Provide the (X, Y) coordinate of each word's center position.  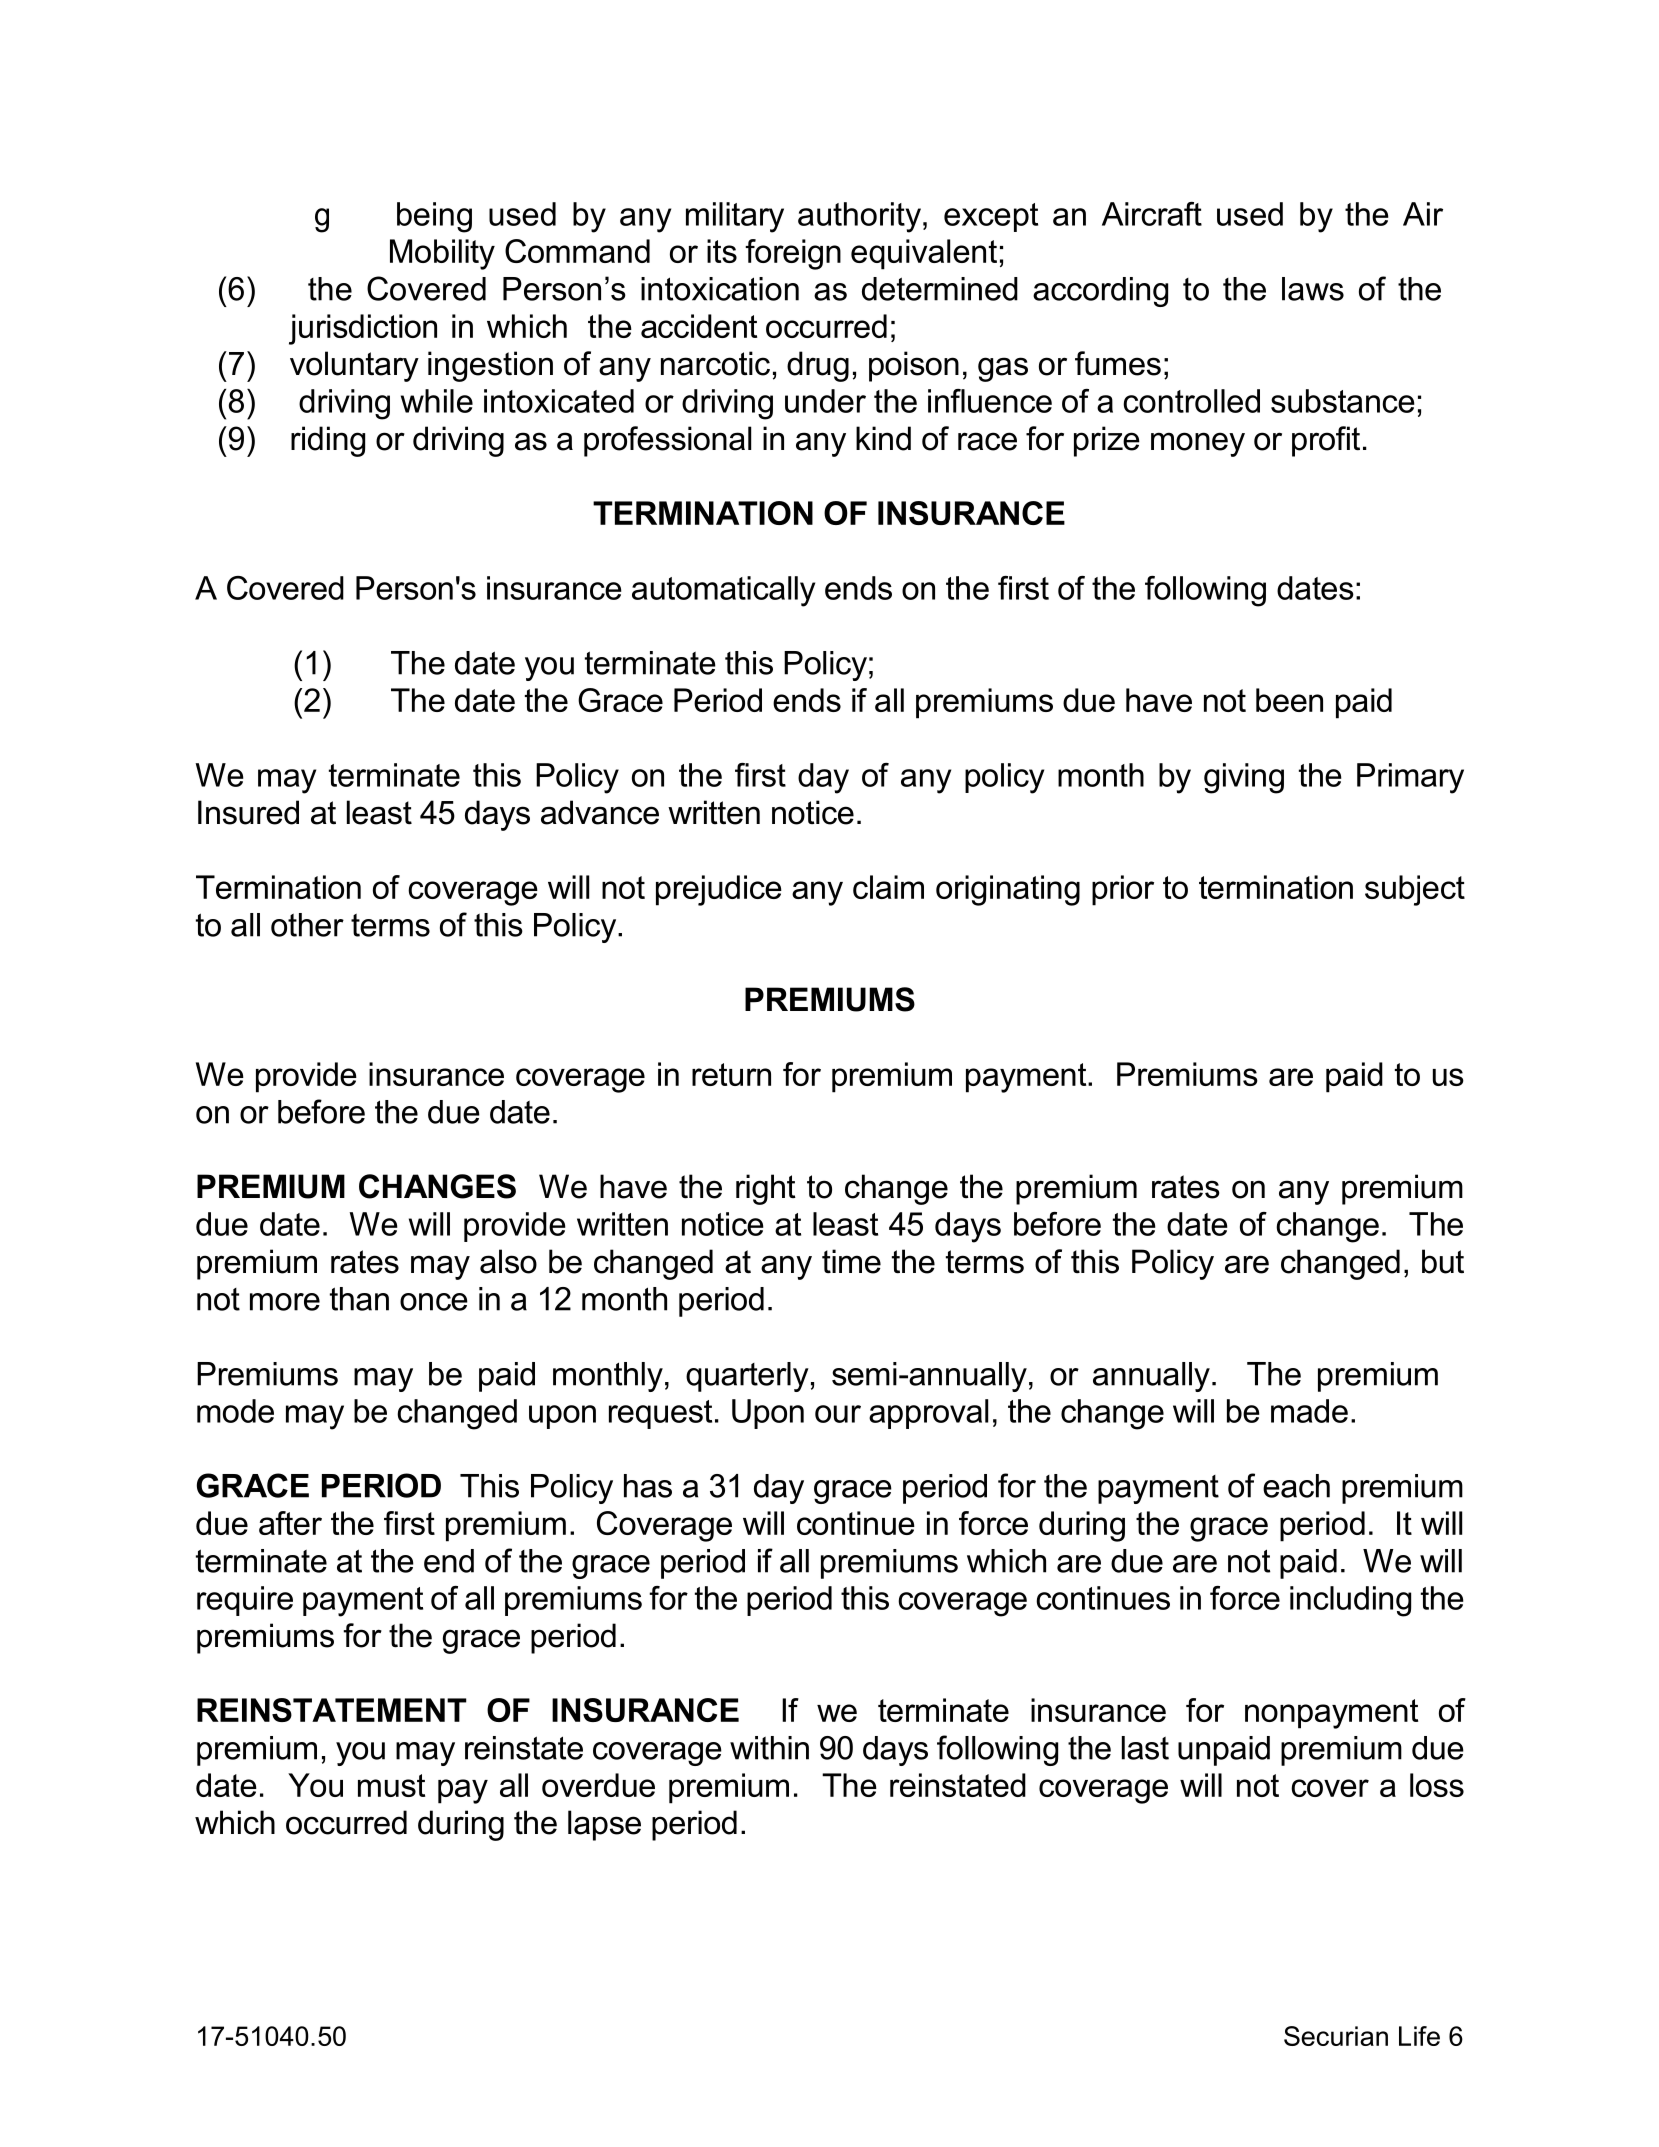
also (508, 1261)
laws (1313, 289)
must (391, 1785)
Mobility (442, 254)
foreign (793, 254)
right (766, 1189)
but (1443, 1261)
